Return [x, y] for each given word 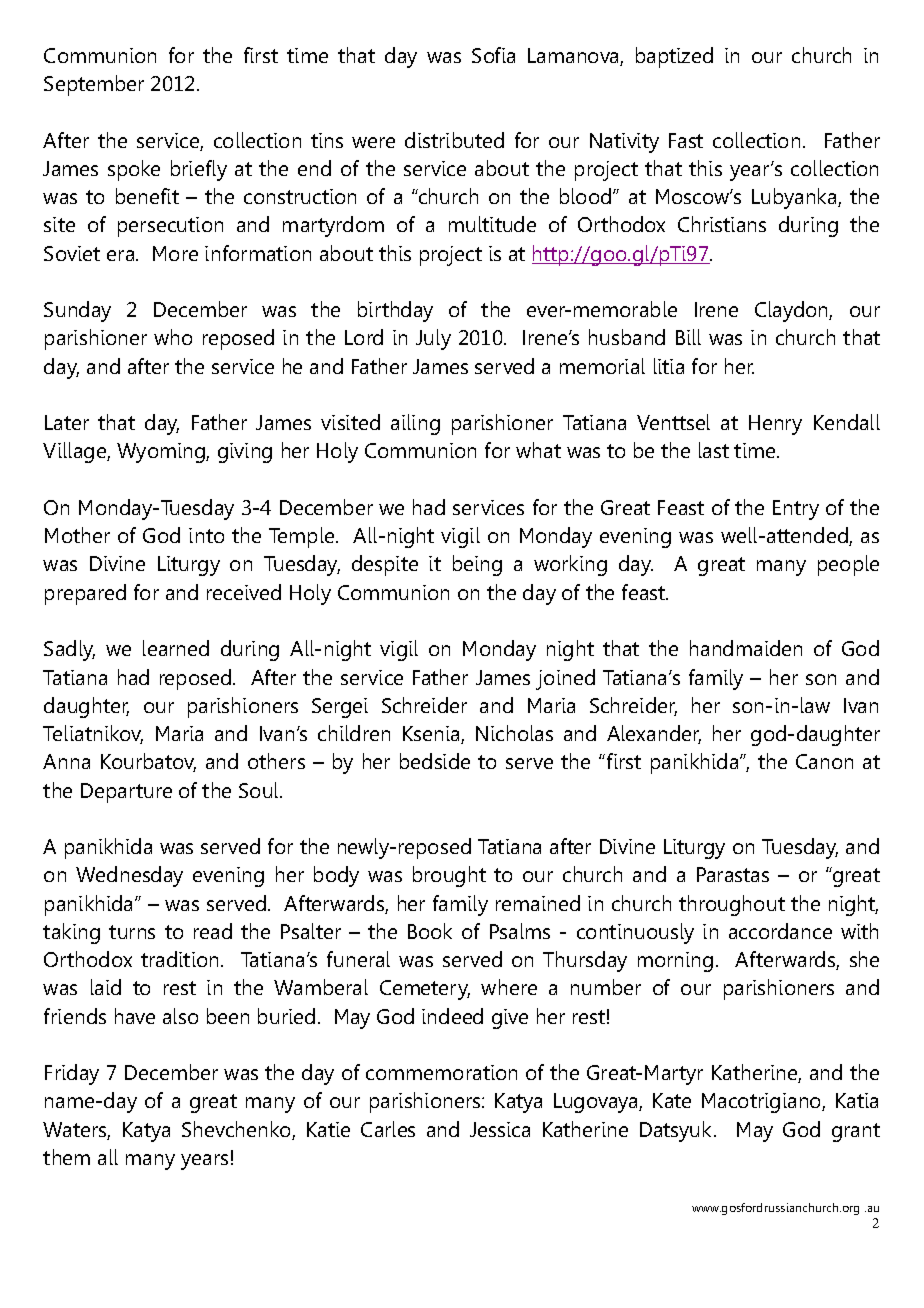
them [66, 1157]
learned [176, 648]
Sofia [493, 55]
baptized [674, 57]
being [477, 565]
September [94, 85]
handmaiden [746, 648]
